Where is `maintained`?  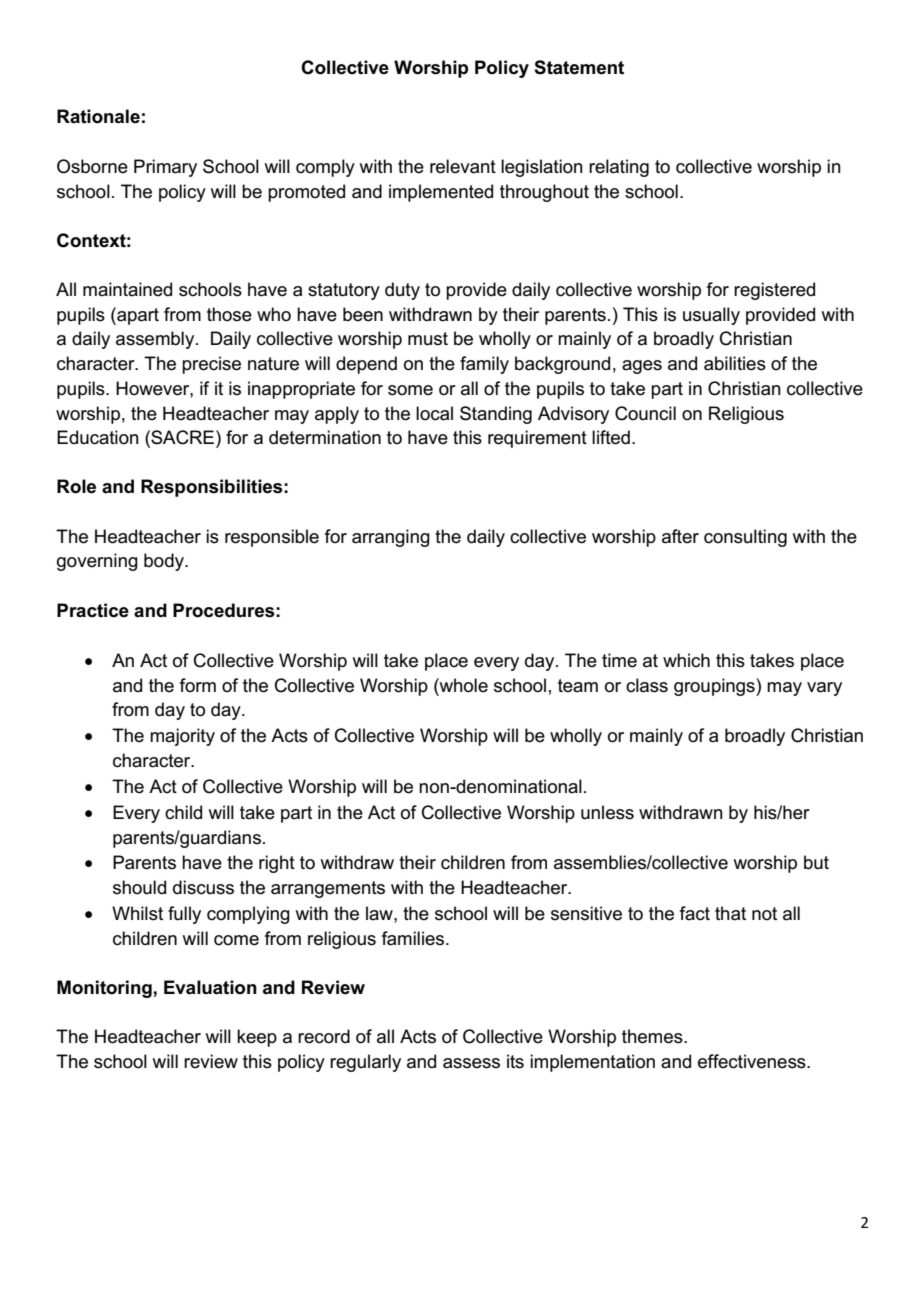
maintained is located at coordinates (127, 289).
